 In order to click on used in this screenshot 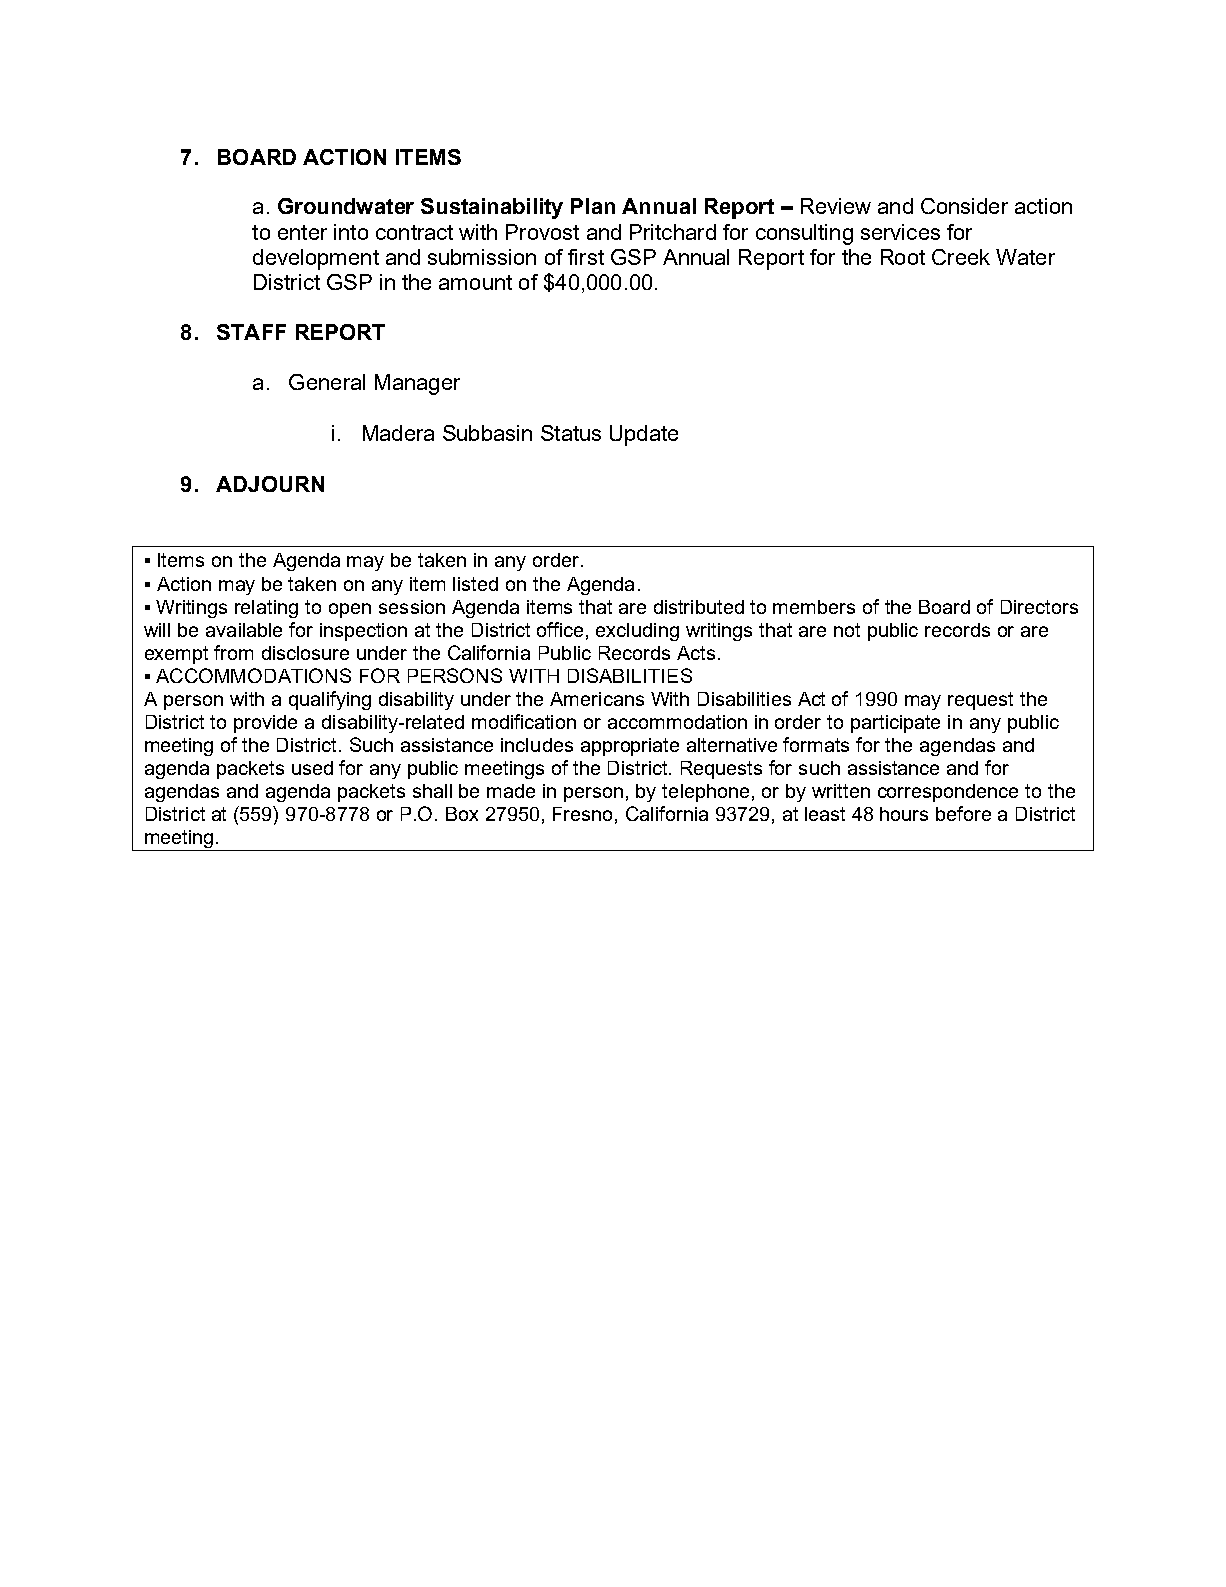, I will do `click(312, 768)`.
